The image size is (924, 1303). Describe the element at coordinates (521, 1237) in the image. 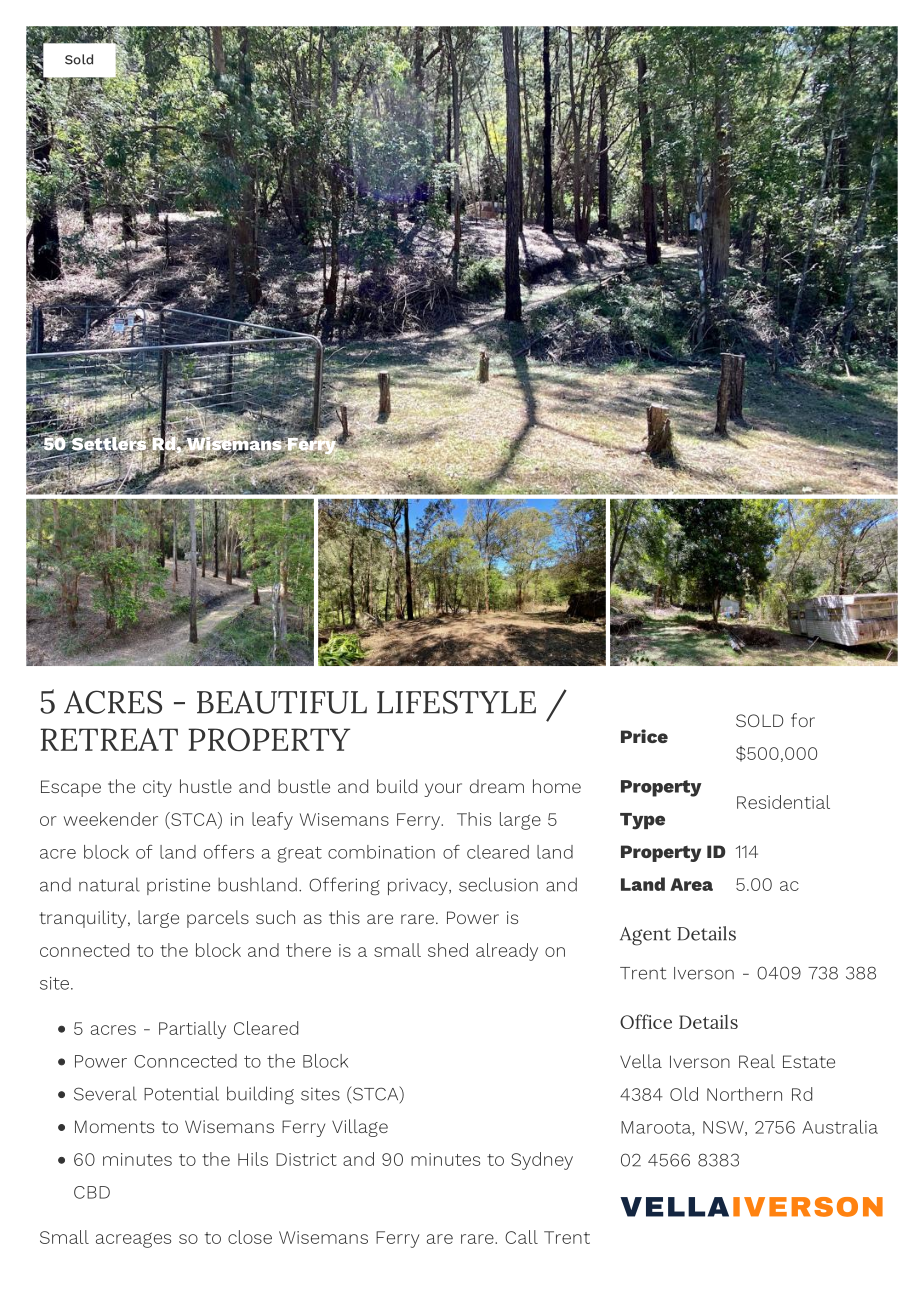

I see `Call` at that location.
